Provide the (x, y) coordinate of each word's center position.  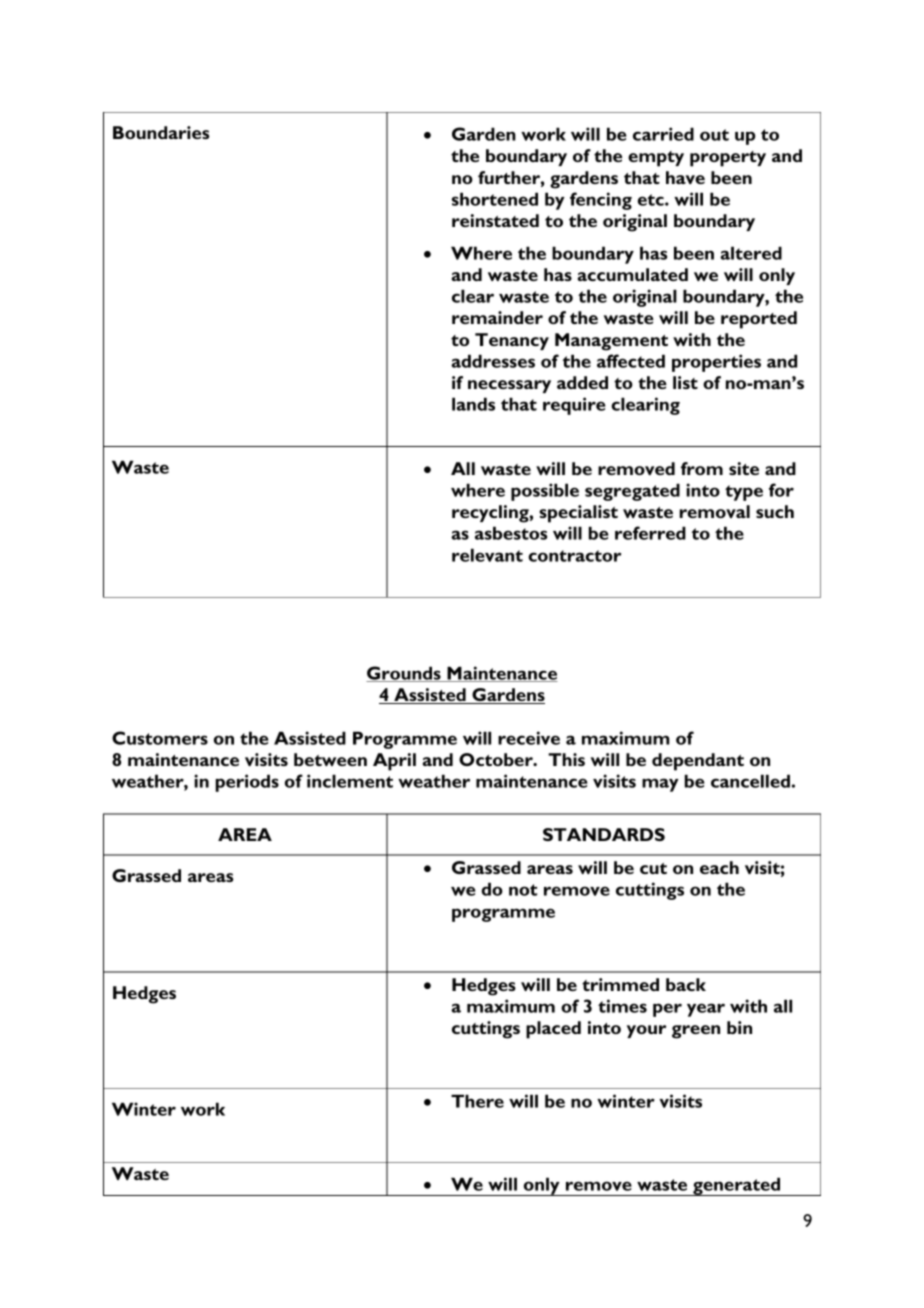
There (477, 1101)
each (719, 867)
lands (473, 404)
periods (247, 783)
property (728, 159)
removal (715, 511)
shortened (495, 199)
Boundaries (161, 132)
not (523, 890)
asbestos (511, 533)
